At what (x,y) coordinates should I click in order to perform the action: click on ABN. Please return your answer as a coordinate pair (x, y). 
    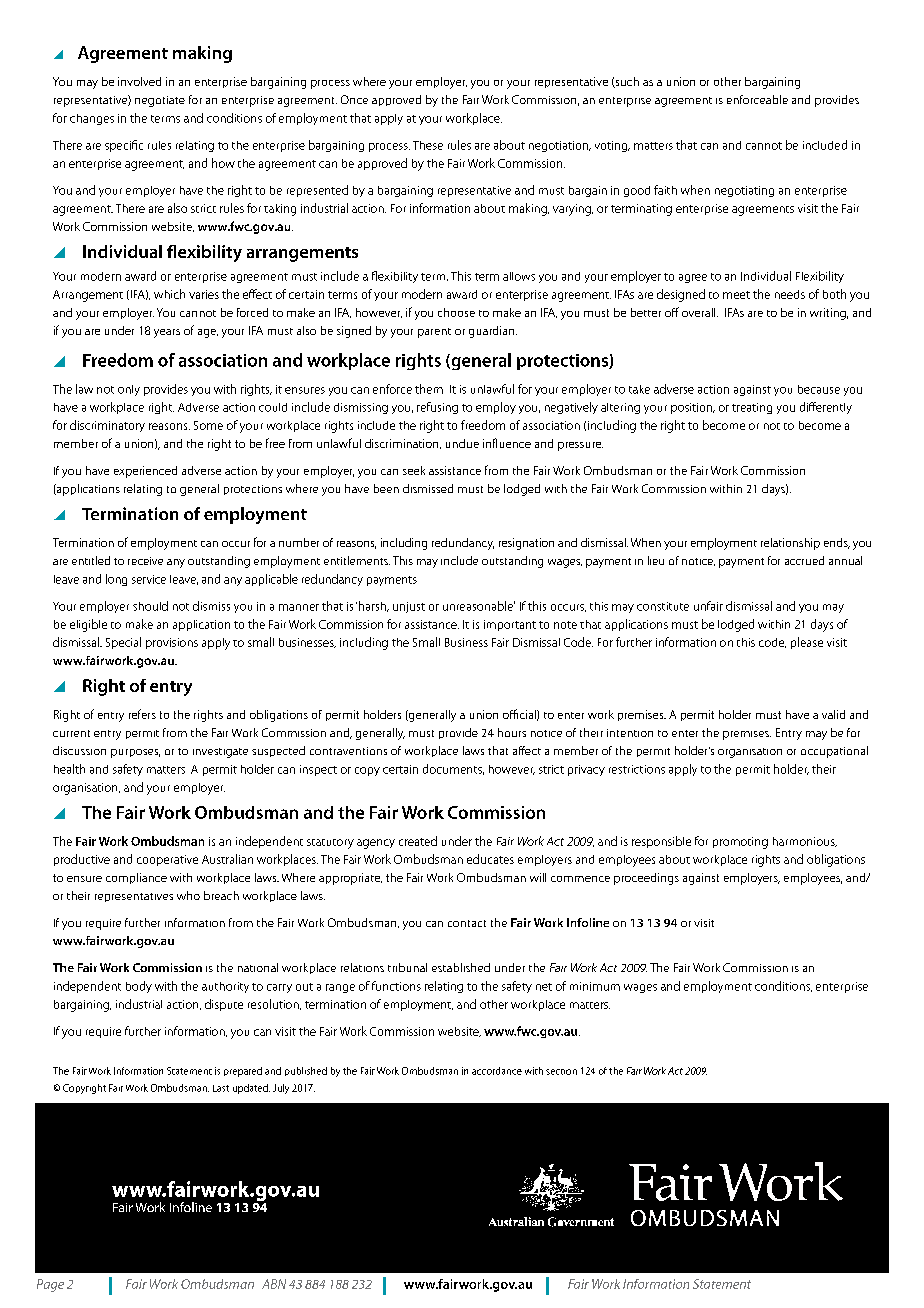
    Looking at the image, I should click on (274, 1284).
